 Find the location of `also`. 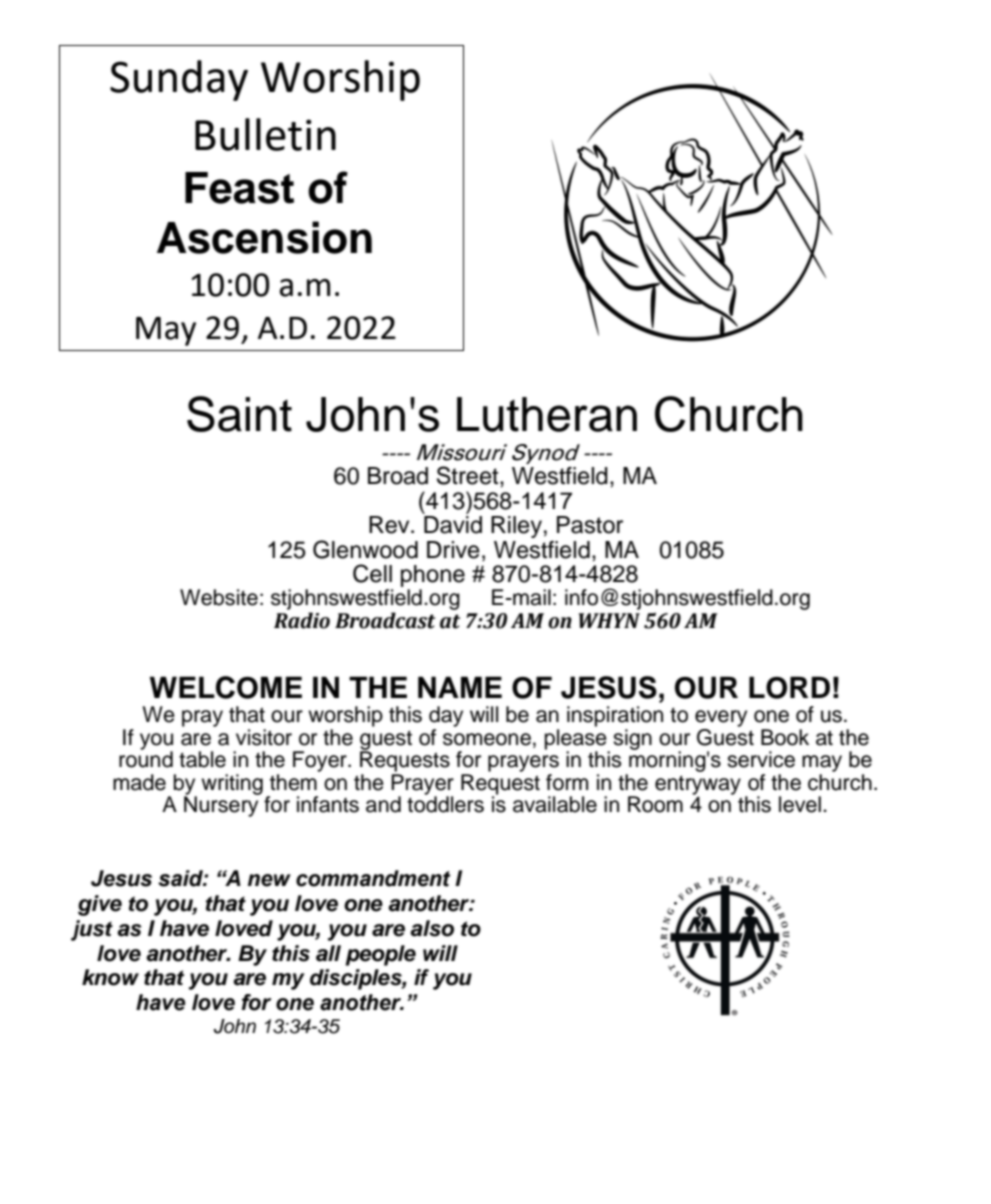

also is located at coordinates (432, 928).
